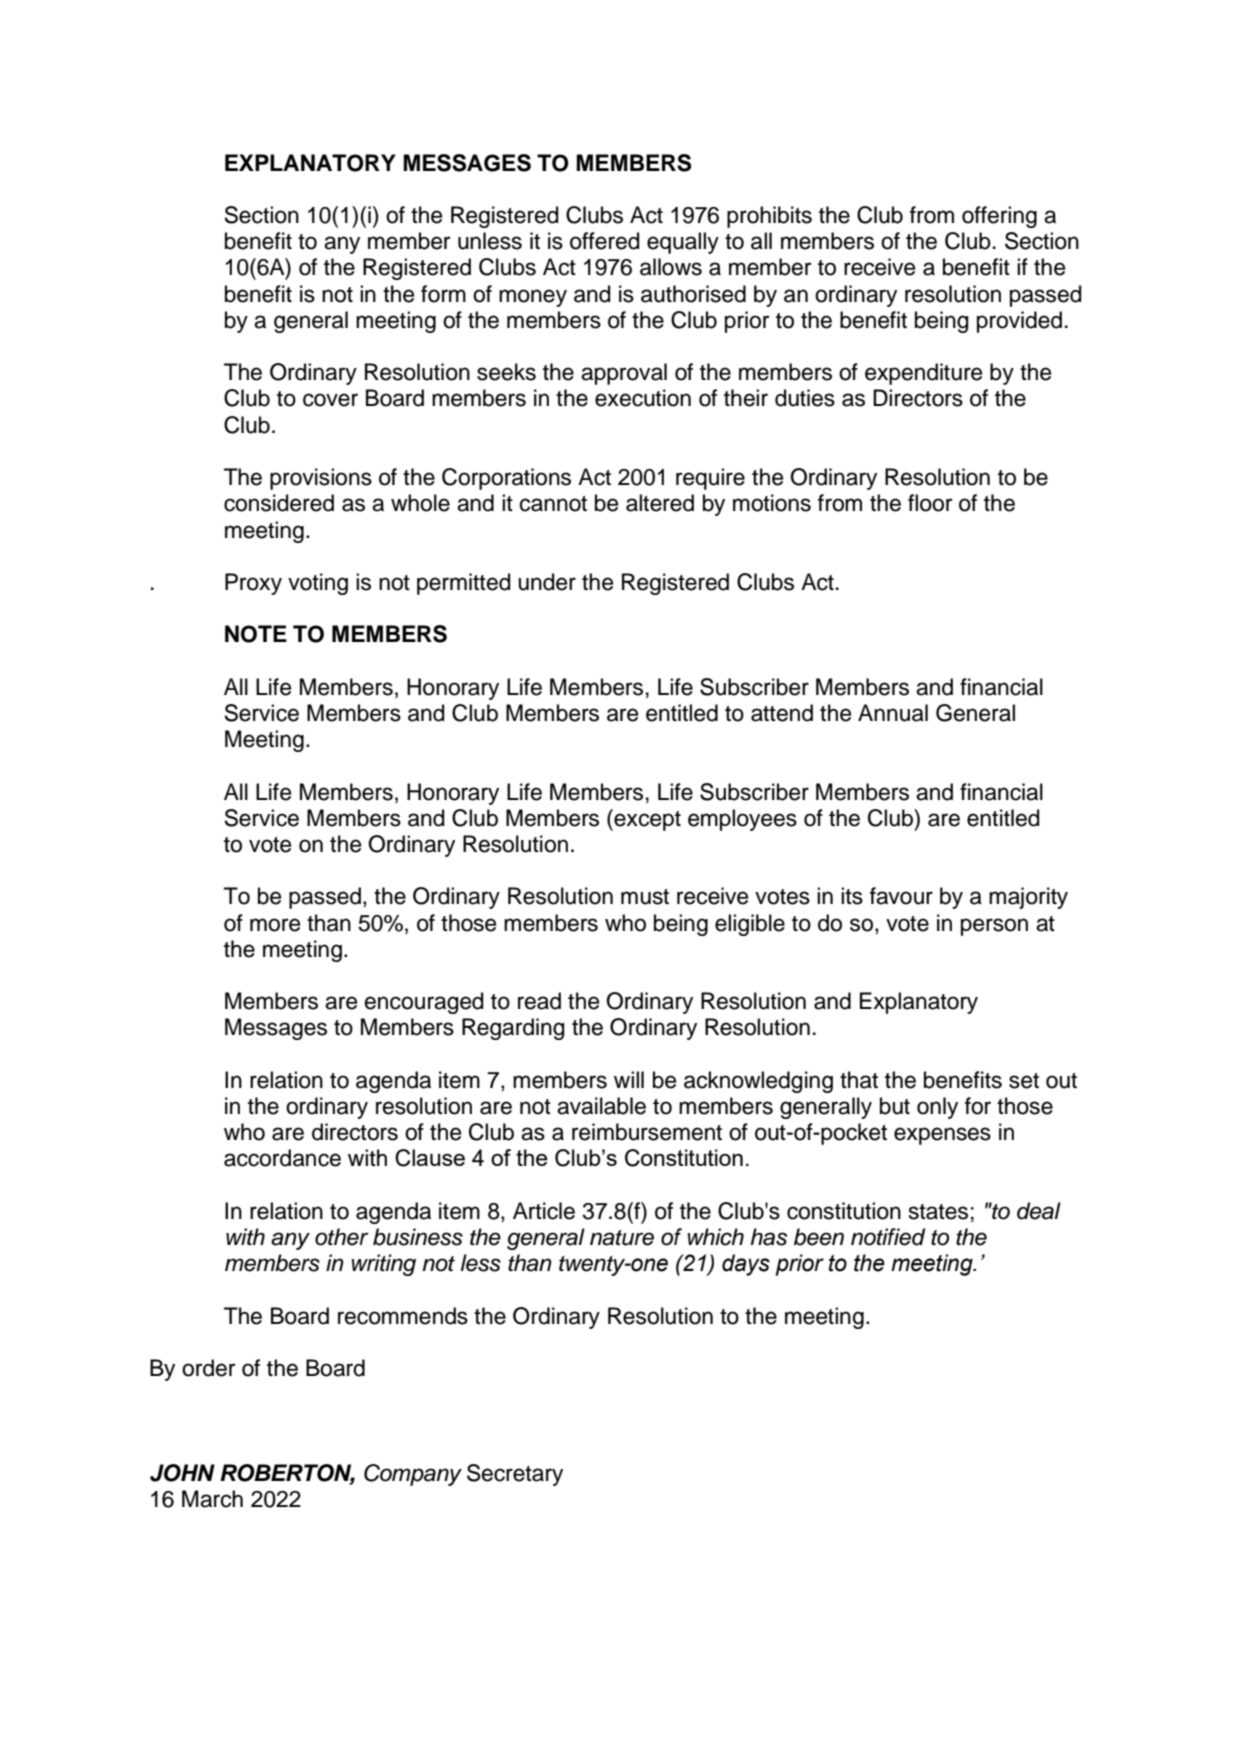 This screenshot has height=1744, width=1233. Describe the element at coordinates (605, 241) in the screenshot. I see `offered` at that location.
